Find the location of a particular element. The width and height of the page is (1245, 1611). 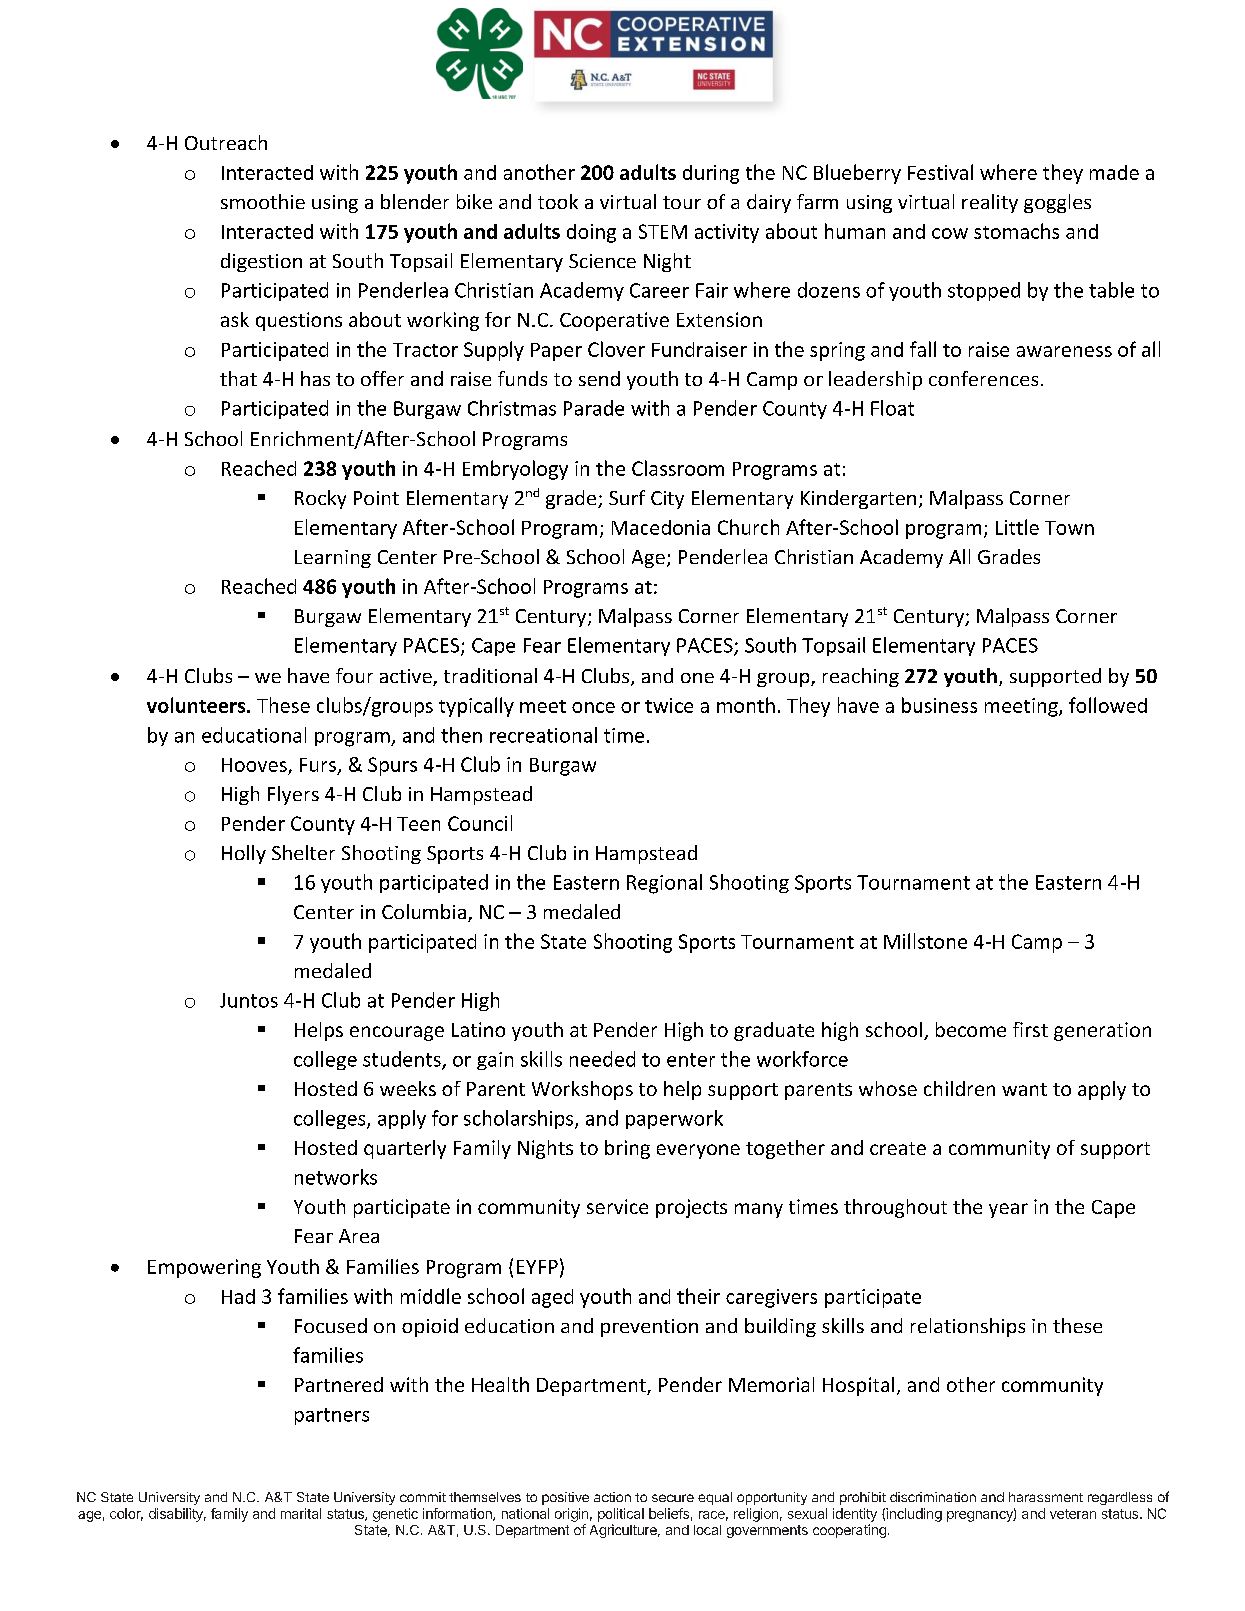

smoothie is located at coordinates (263, 201).
